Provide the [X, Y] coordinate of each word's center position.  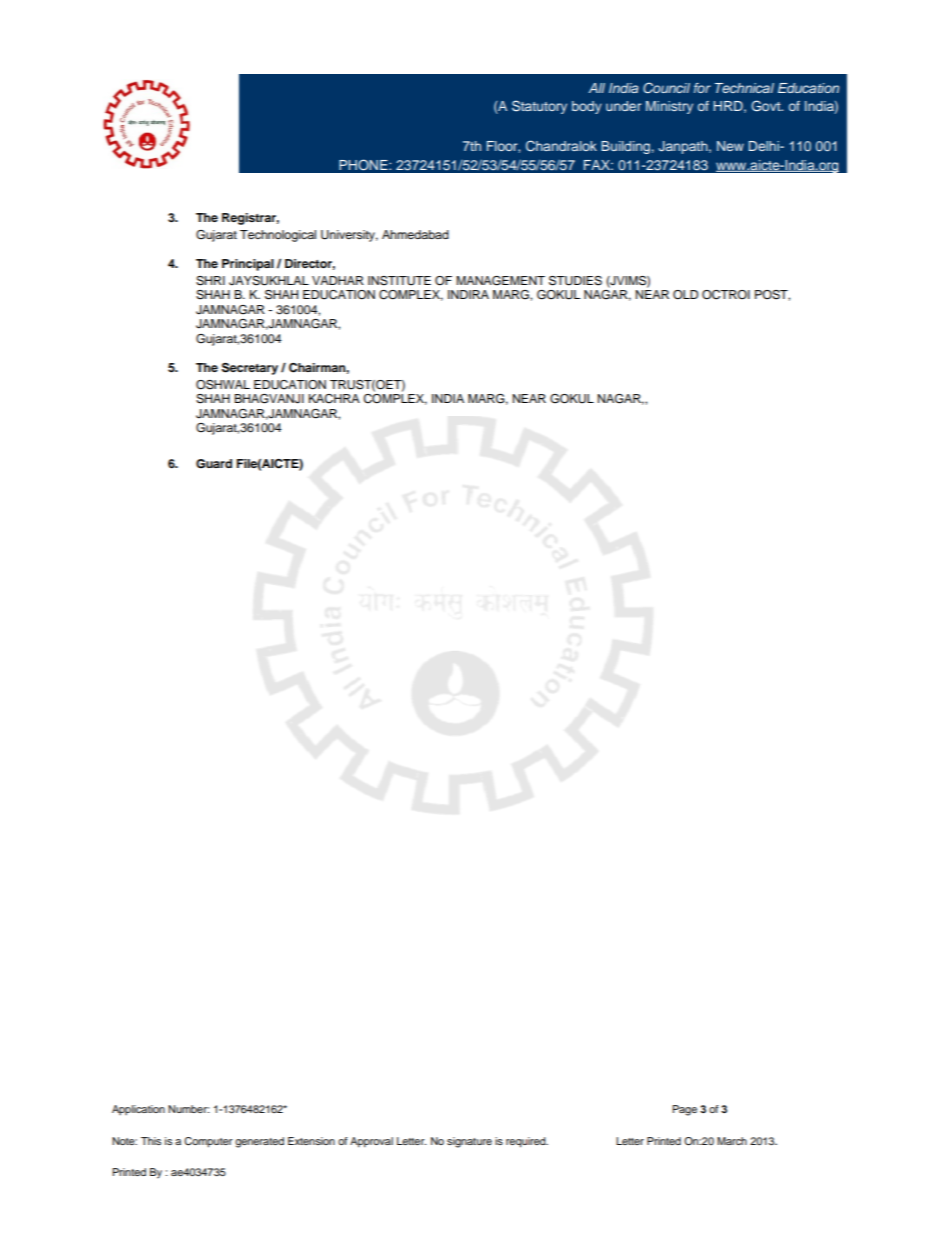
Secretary [250, 369]
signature [469, 1142]
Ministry [669, 107]
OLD [685, 295]
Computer [208, 1142]
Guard [214, 464]
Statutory [539, 107]
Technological [278, 236]
